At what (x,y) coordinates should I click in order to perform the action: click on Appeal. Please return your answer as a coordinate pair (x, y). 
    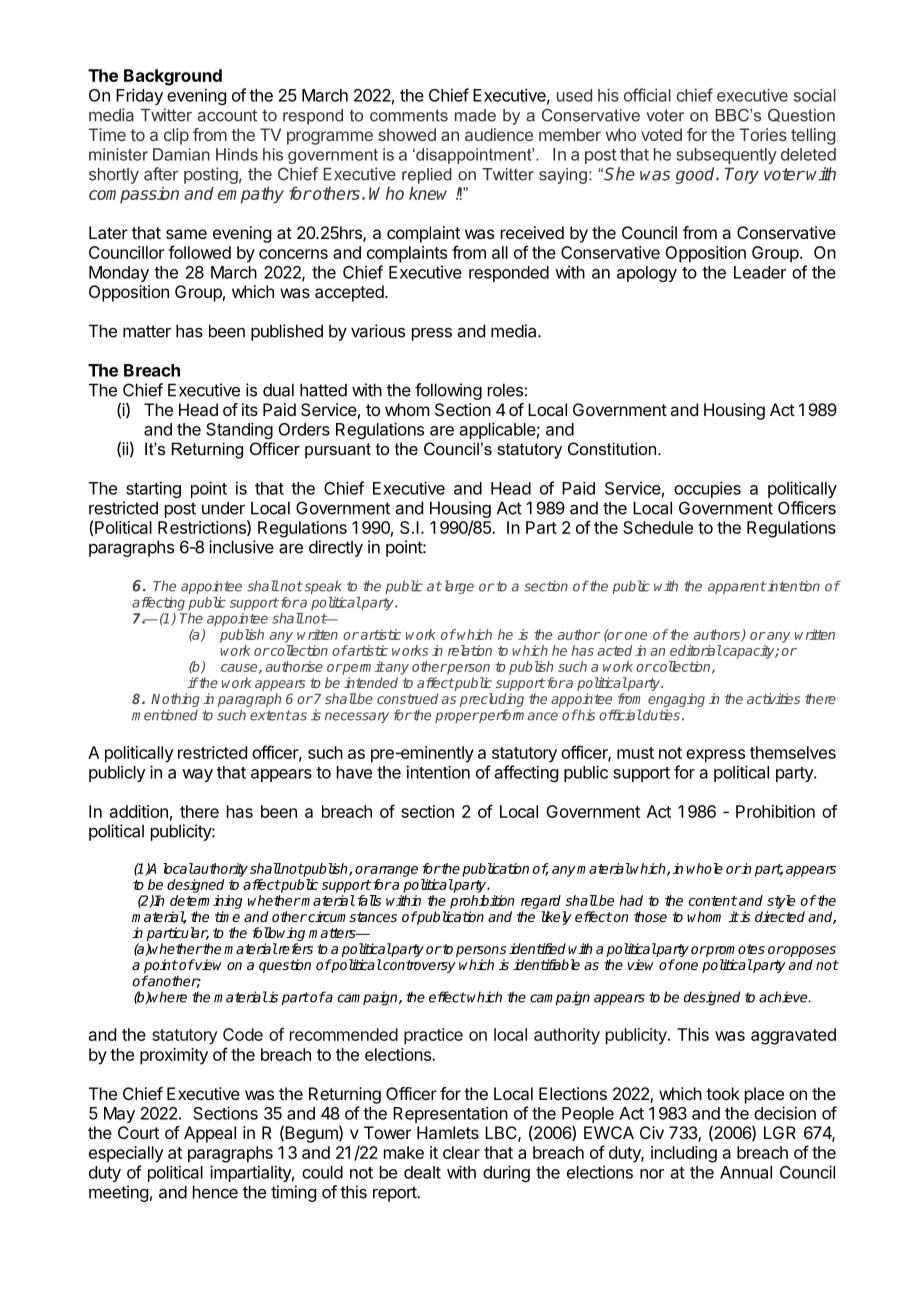
    Looking at the image, I should click on (210, 1134).
